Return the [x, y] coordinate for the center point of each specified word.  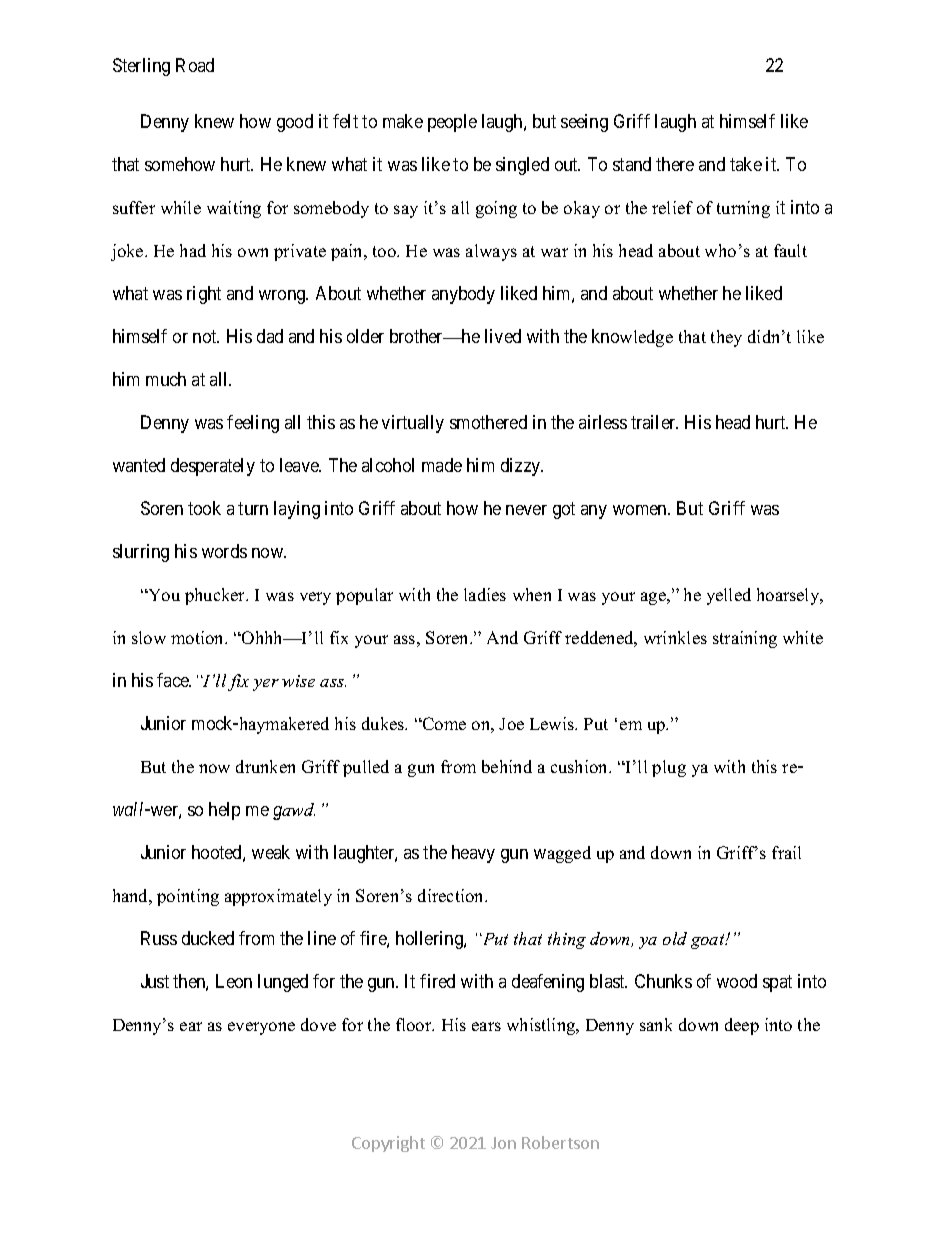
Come [443, 723]
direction [452, 895]
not [206, 336]
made [442, 465]
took [204, 508]
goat [709, 941]
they [726, 338]
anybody [463, 295]
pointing [188, 897]
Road [195, 65]
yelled [729, 596]
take [746, 164]
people [452, 123]
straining [745, 639]
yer [266, 685]
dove [318, 1024]
